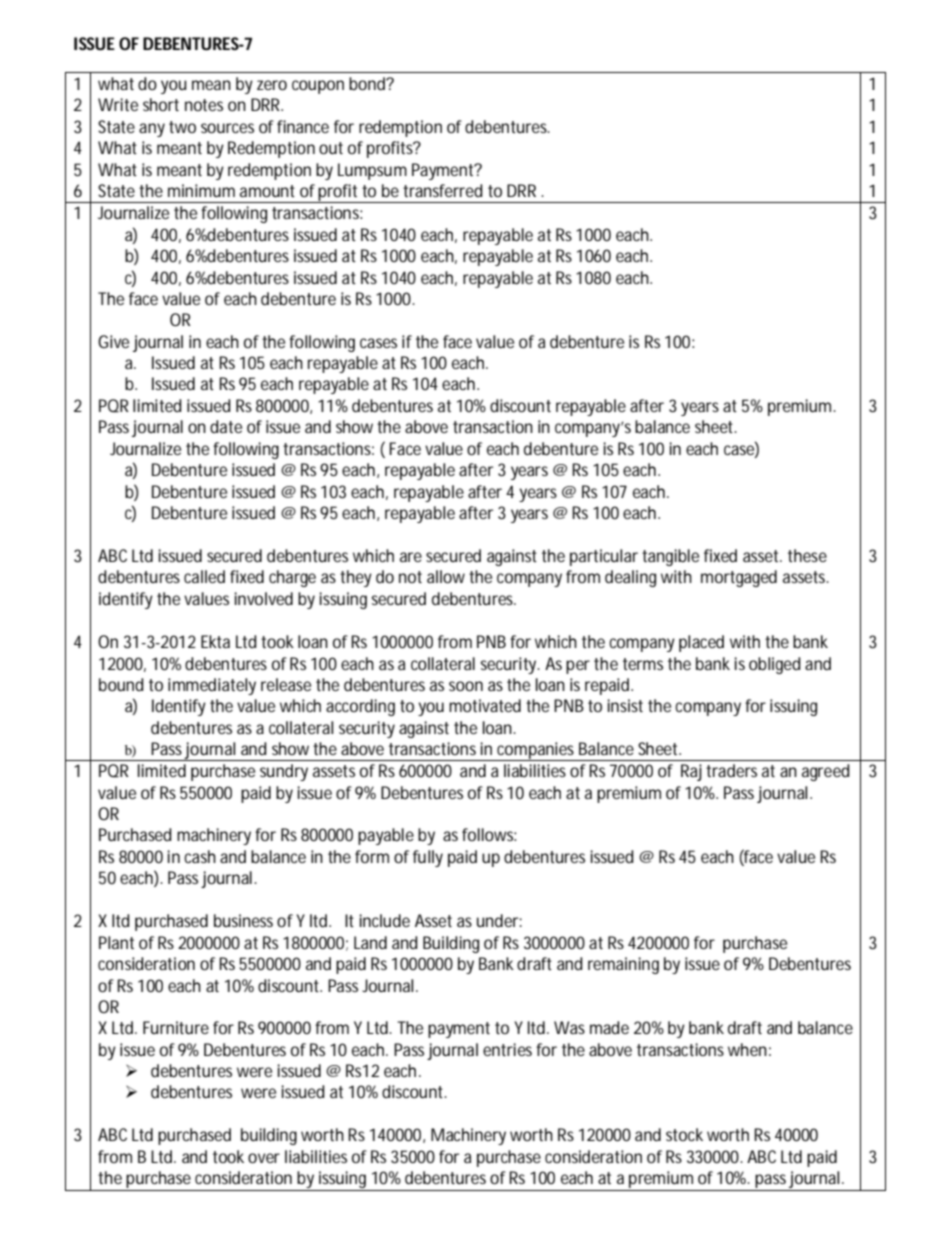 The width and height of the page is (952, 1233). What do you see at coordinates (428, 858) in the page?
I see `fully` at bounding box center [428, 858].
